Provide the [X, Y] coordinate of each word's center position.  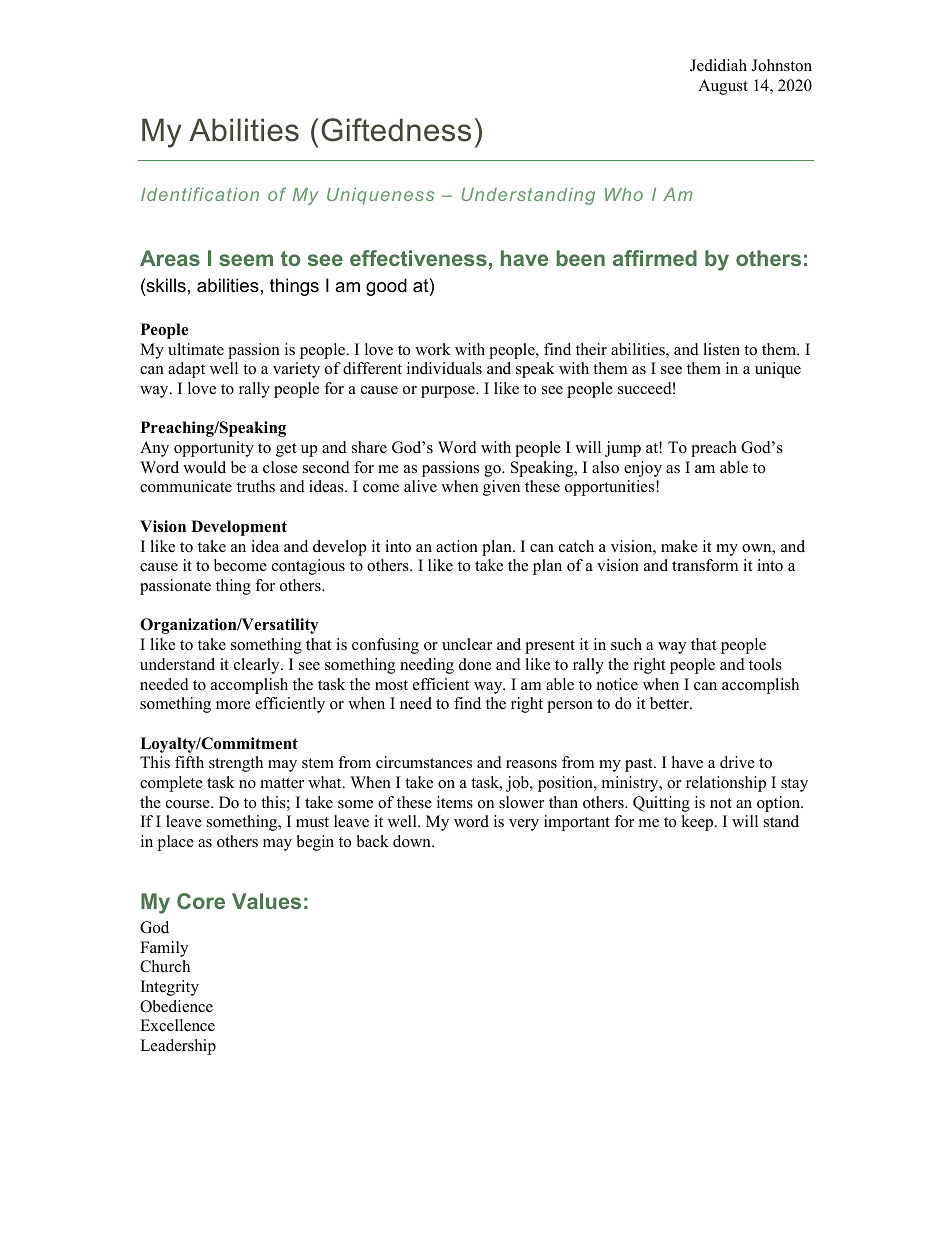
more [233, 705]
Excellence [177, 1025]
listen [721, 349]
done [475, 664]
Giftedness [396, 130]
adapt [186, 370]
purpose [449, 392]
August [723, 87]
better [670, 703]
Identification [200, 194]
